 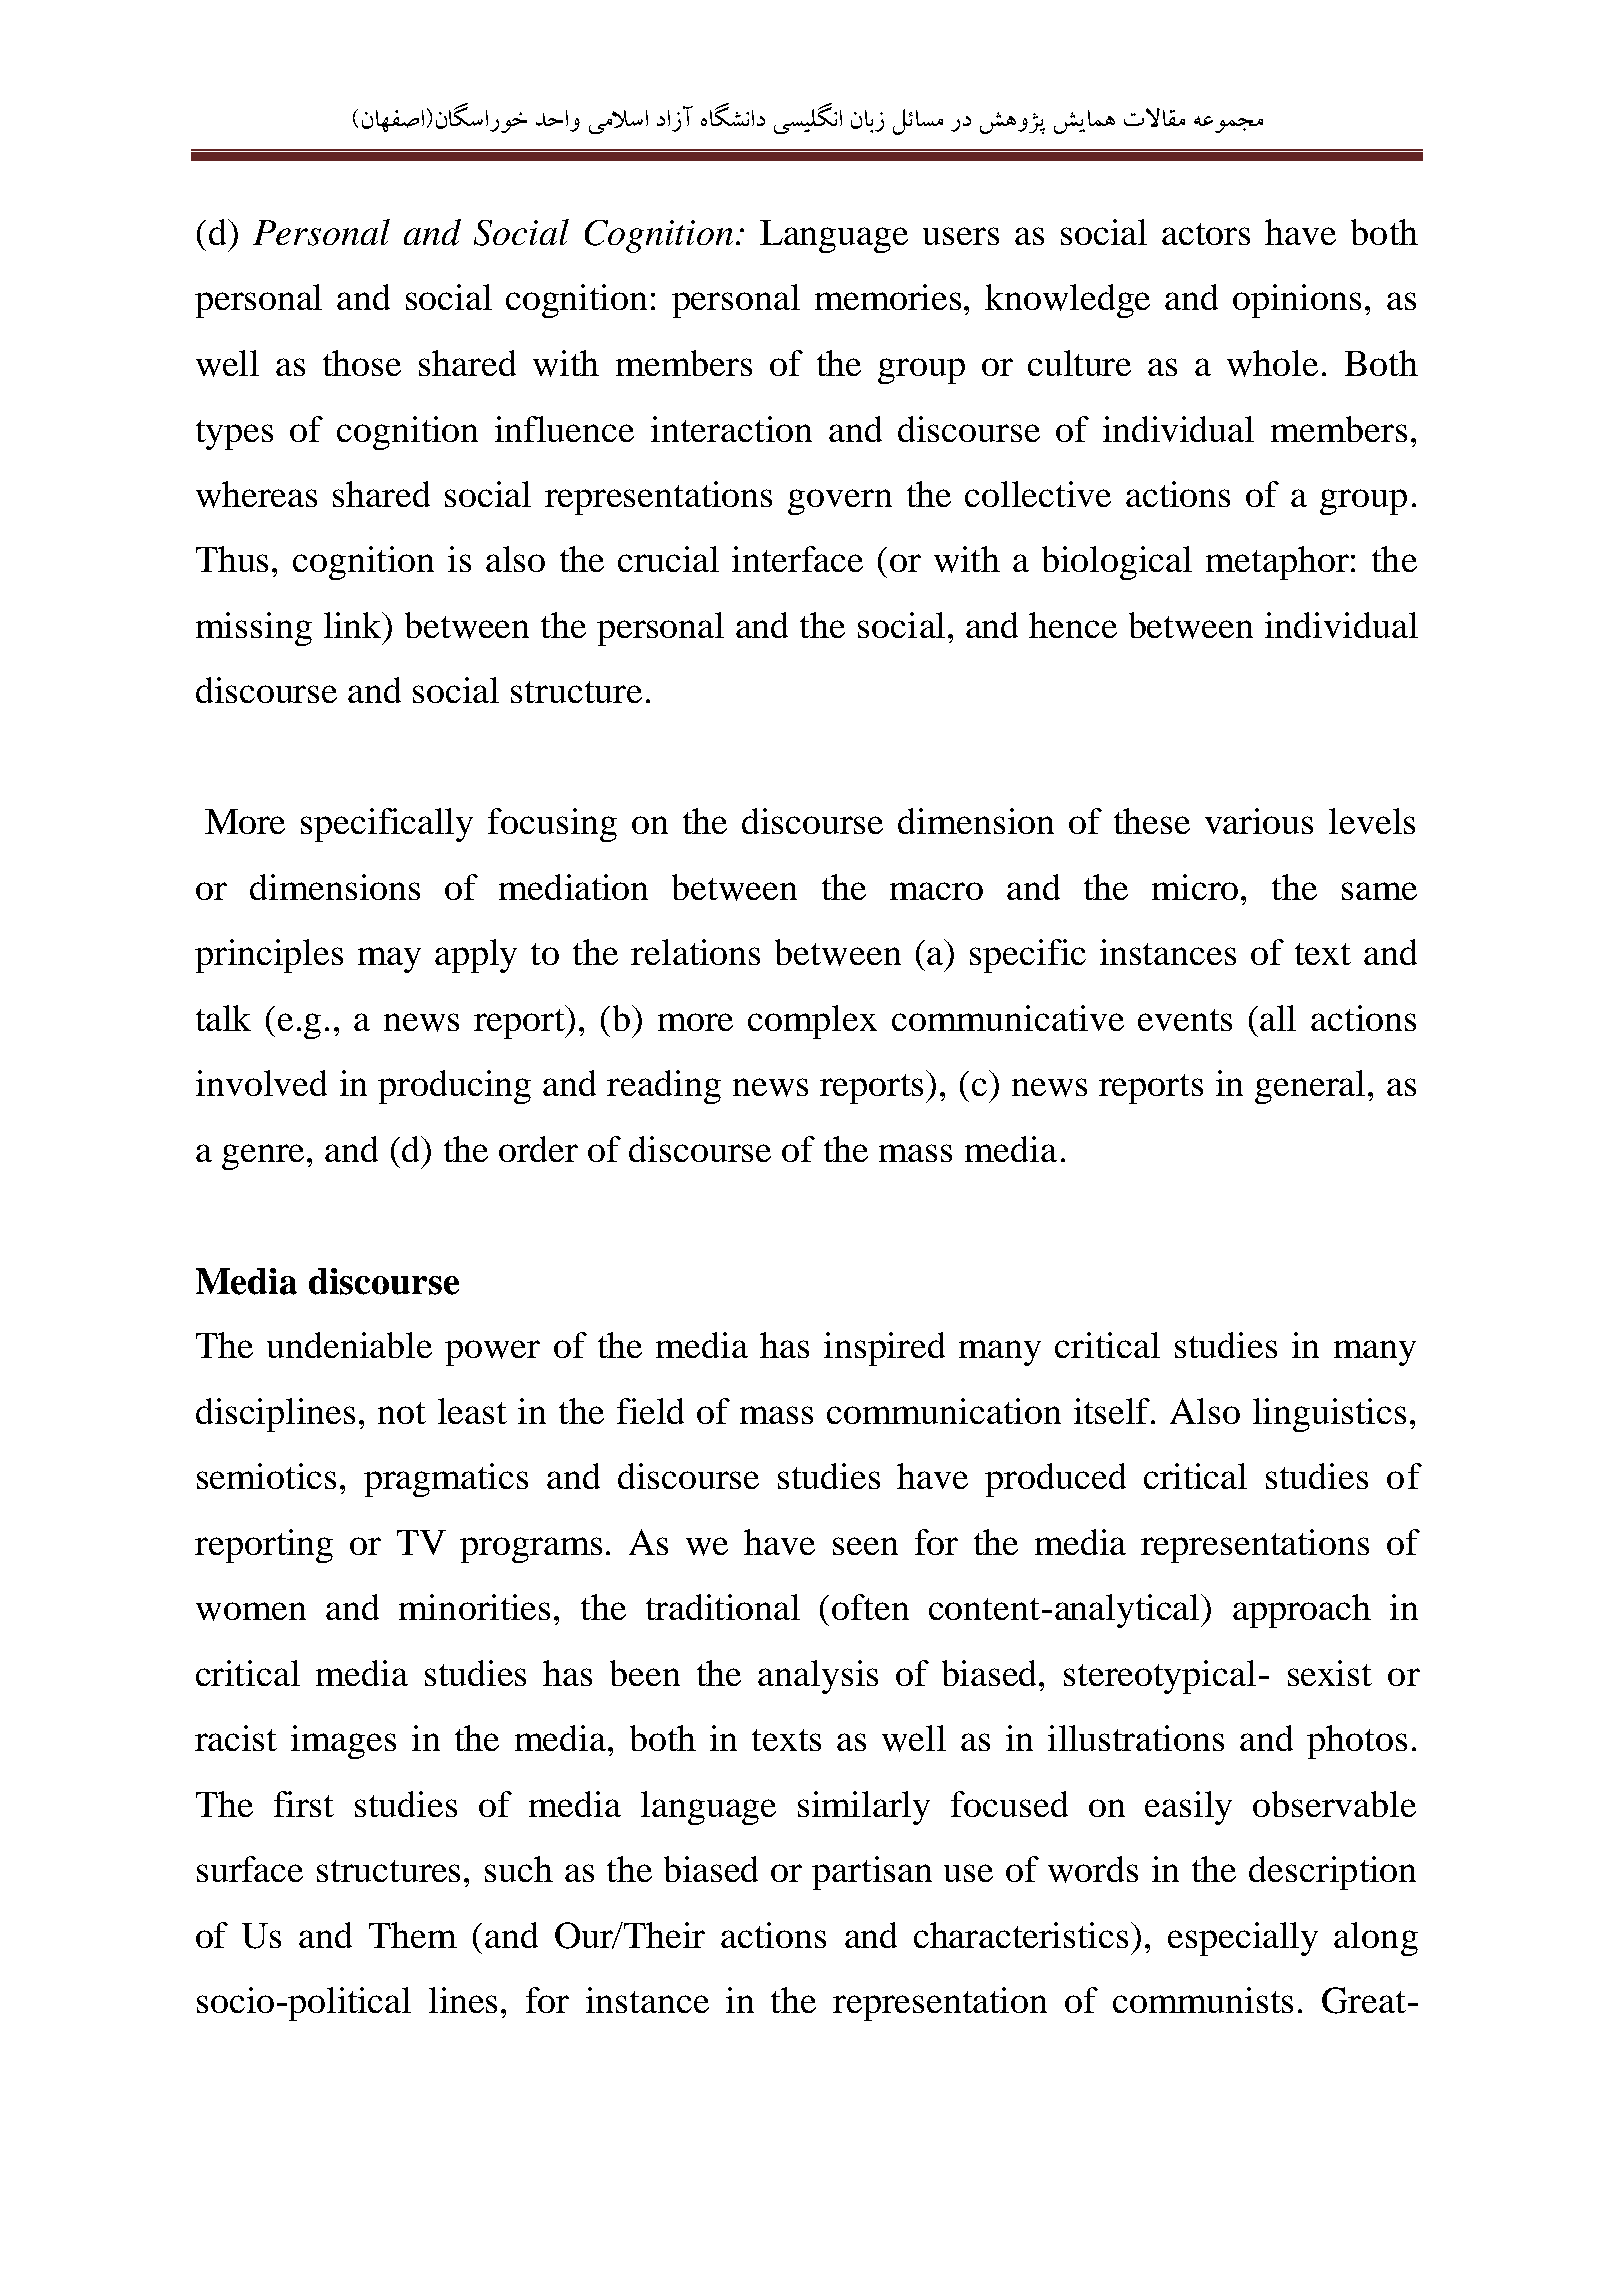 What do you see at coordinates (362, 363) in the screenshot?
I see `those` at bounding box center [362, 363].
